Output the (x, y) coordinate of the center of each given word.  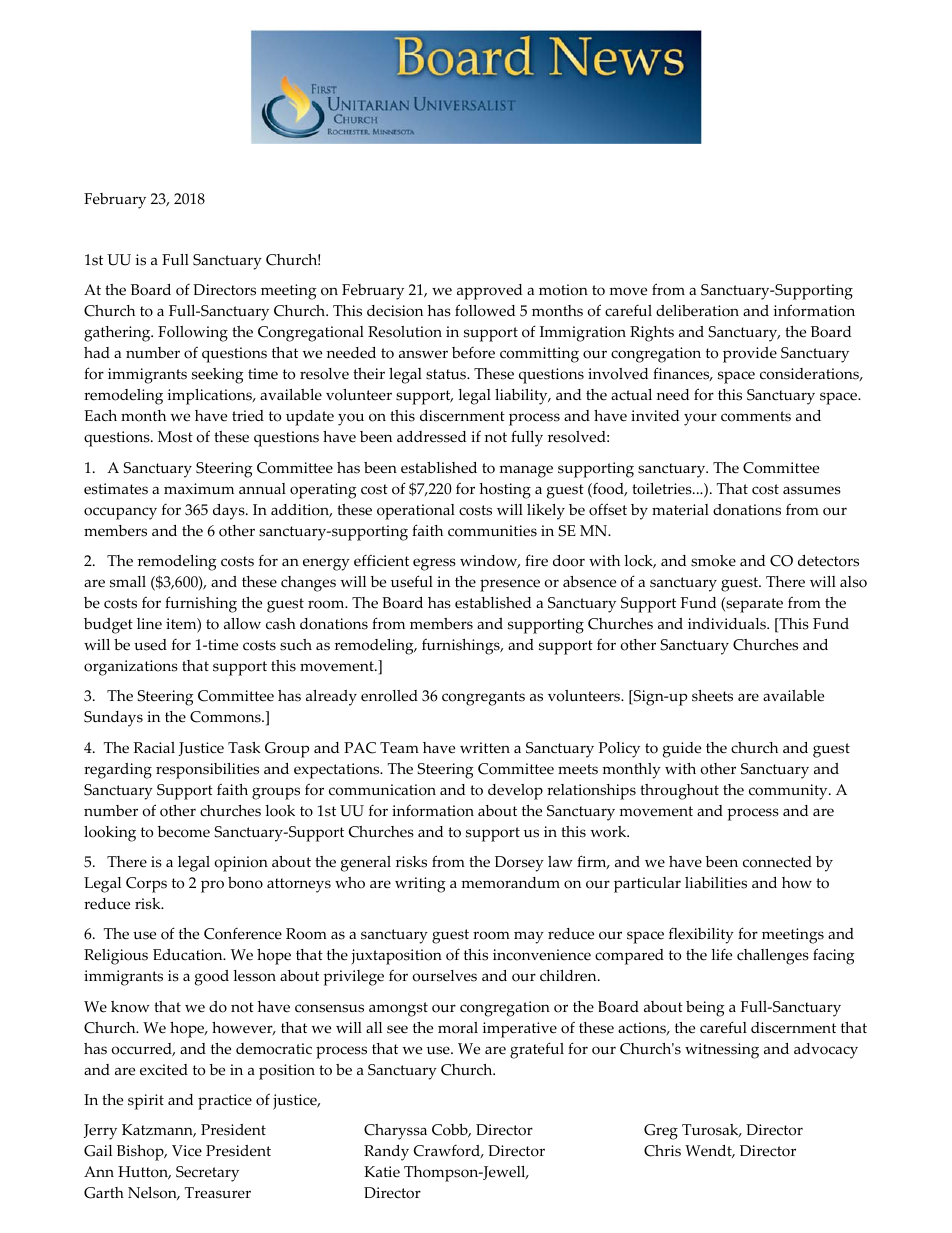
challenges (773, 957)
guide (682, 750)
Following (193, 334)
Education (189, 955)
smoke (713, 561)
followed (485, 310)
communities (492, 531)
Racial (154, 748)
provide (750, 355)
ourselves (444, 976)
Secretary (207, 1174)
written (485, 748)
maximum (199, 488)
